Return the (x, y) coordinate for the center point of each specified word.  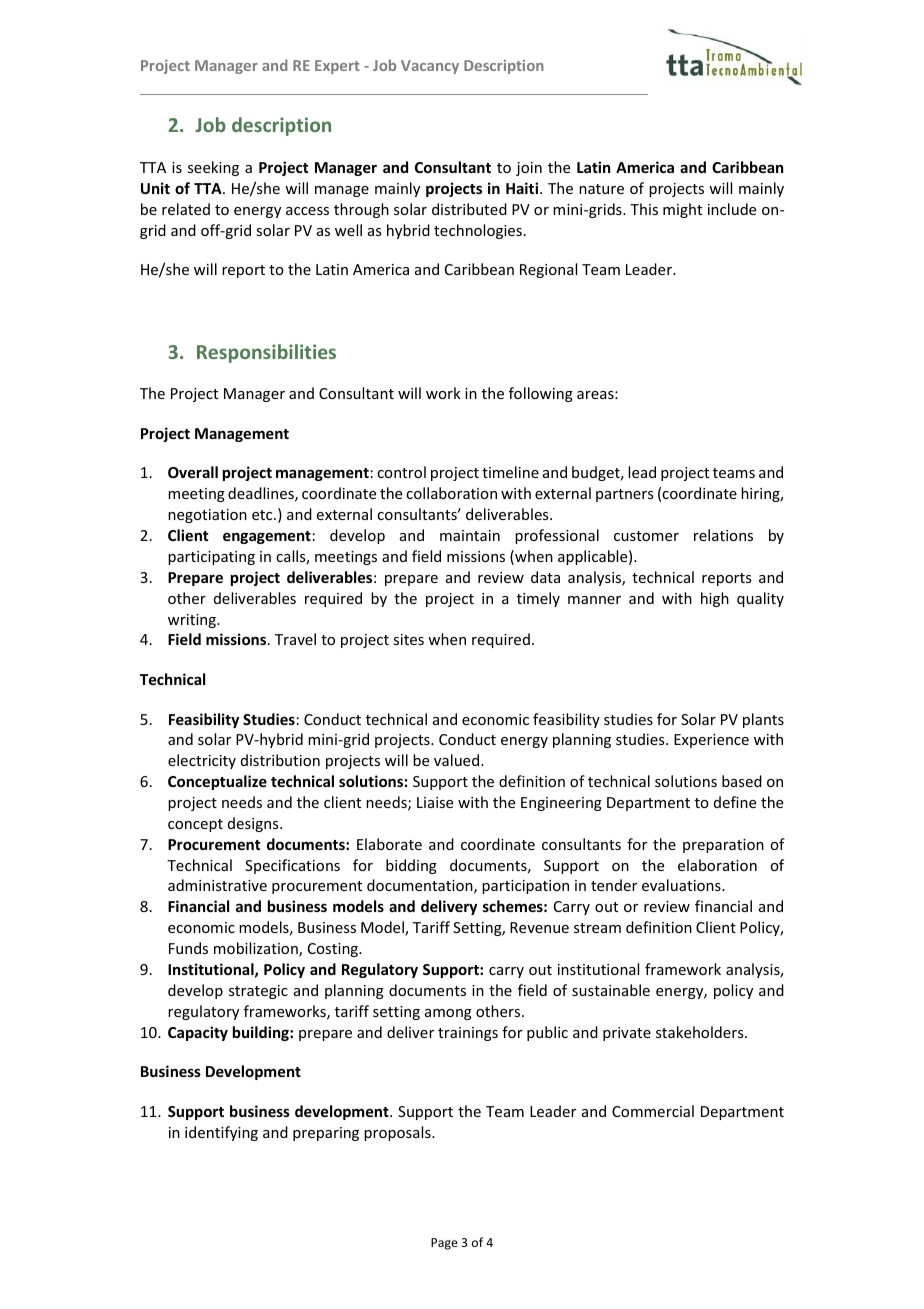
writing (193, 621)
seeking (213, 168)
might (682, 210)
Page (444, 1244)
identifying (221, 1133)
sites (408, 639)
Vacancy (430, 67)
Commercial (653, 1111)
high (715, 599)
